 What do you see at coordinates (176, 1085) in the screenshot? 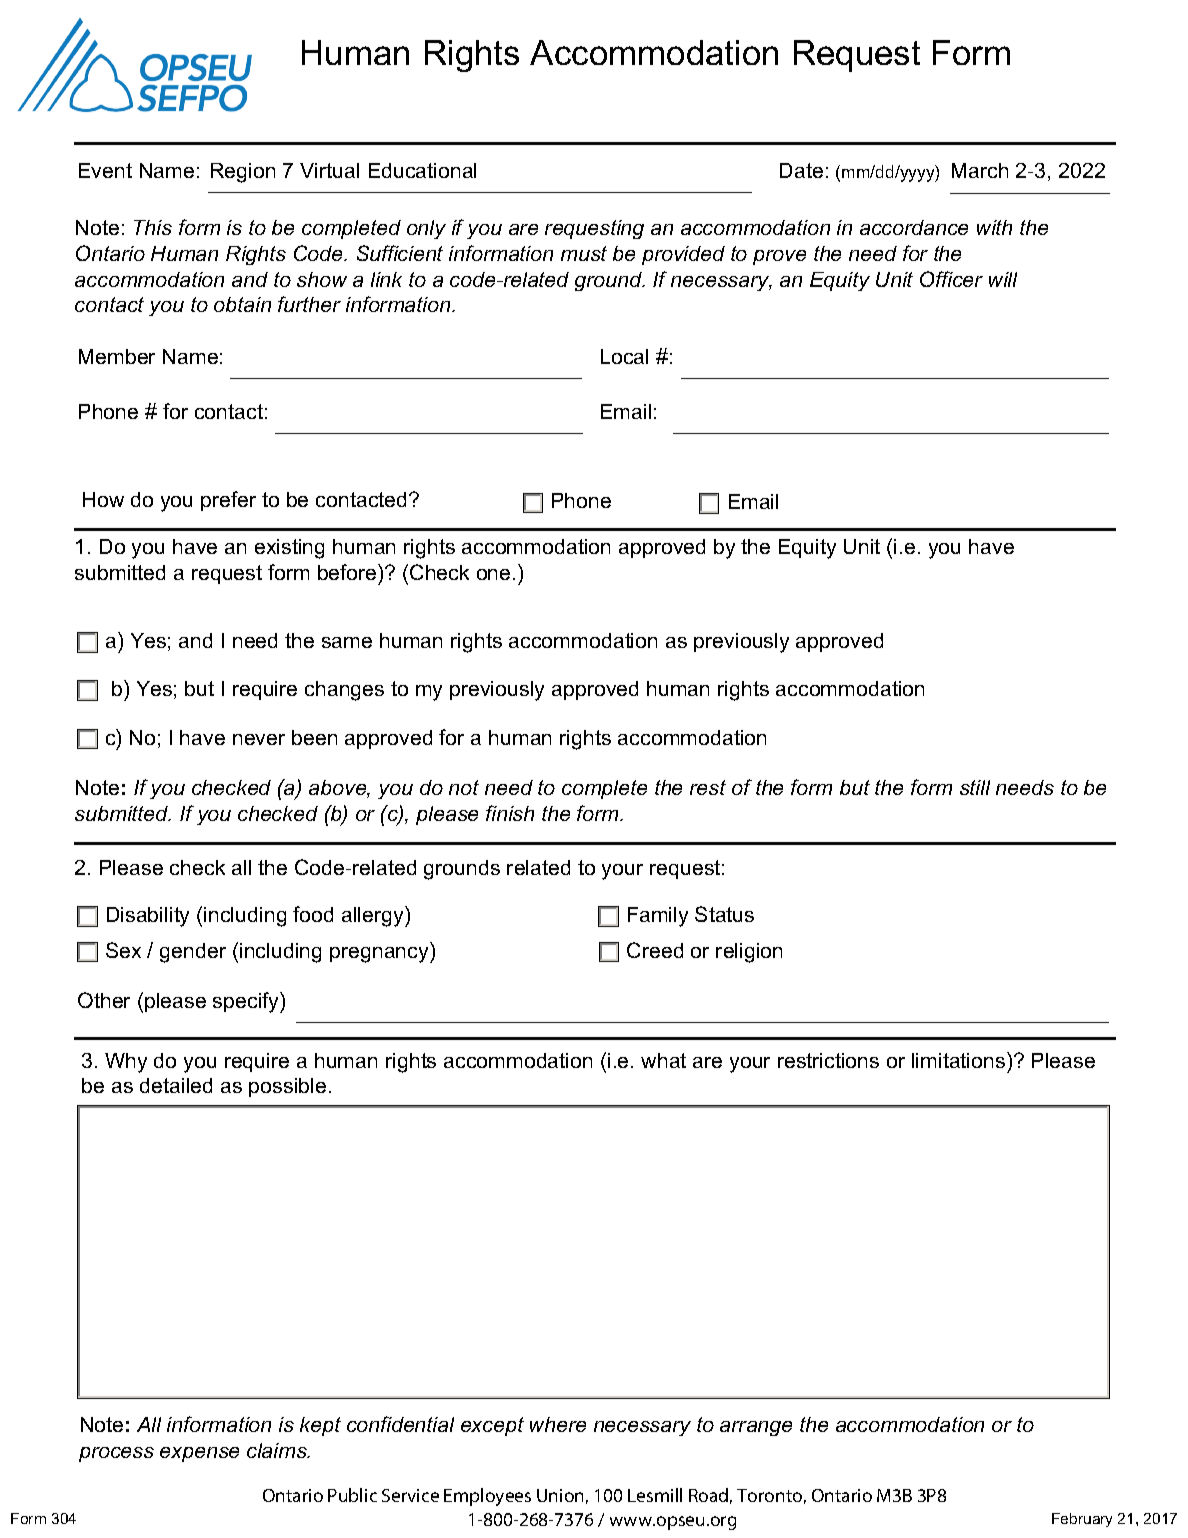
I see `detailed` at bounding box center [176, 1085].
